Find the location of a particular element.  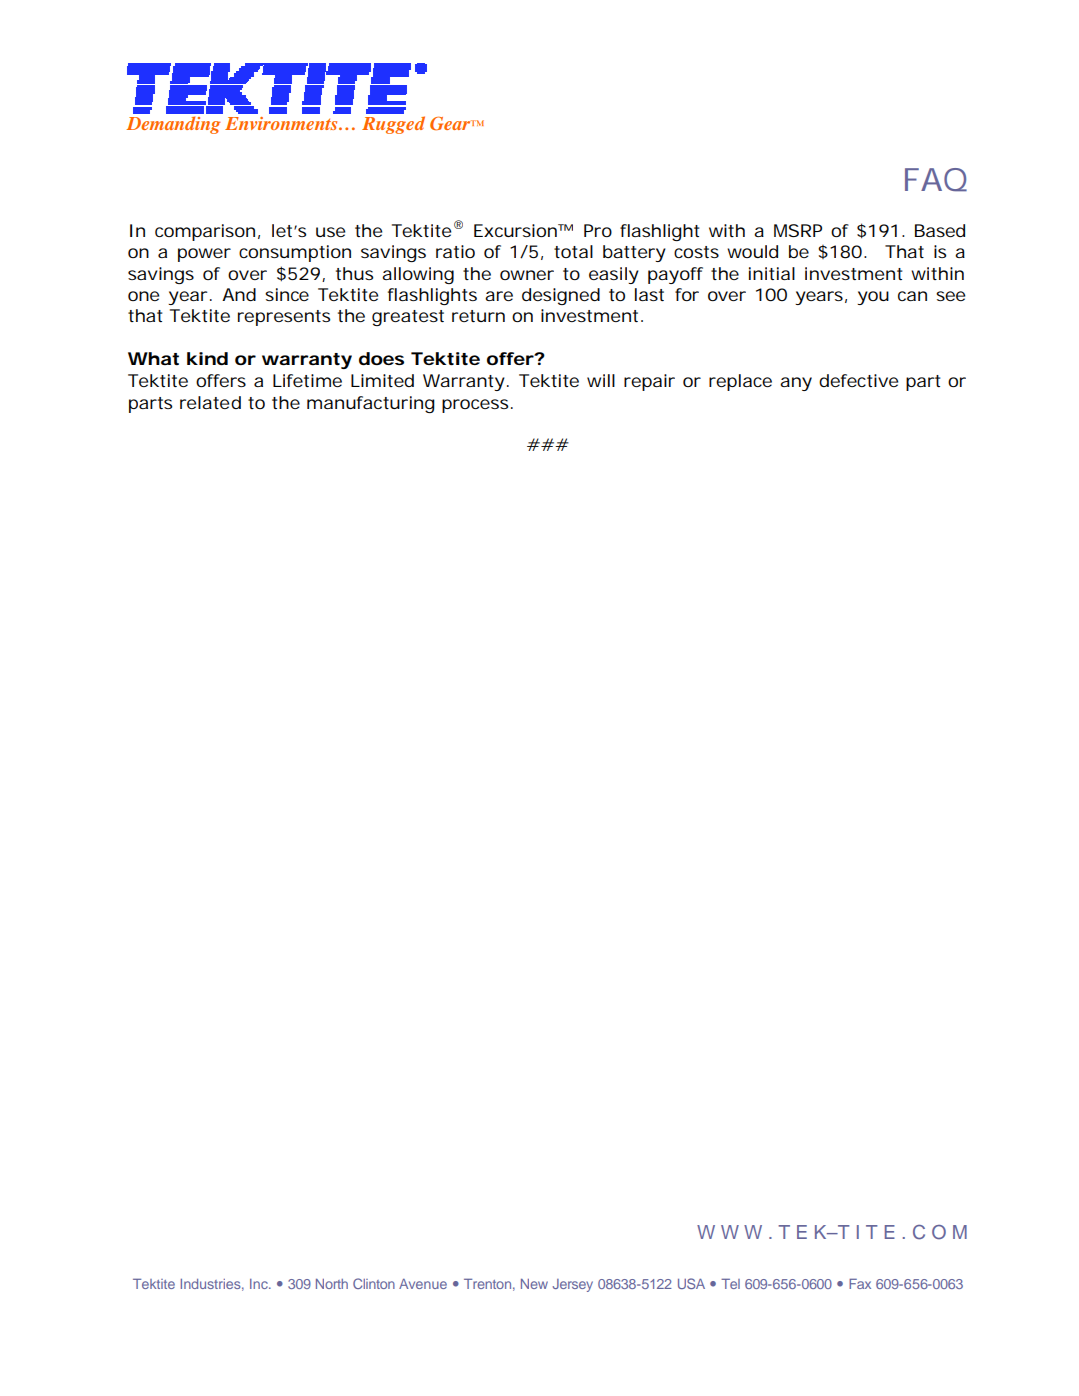

FAQ is located at coordinates (936, 180).
